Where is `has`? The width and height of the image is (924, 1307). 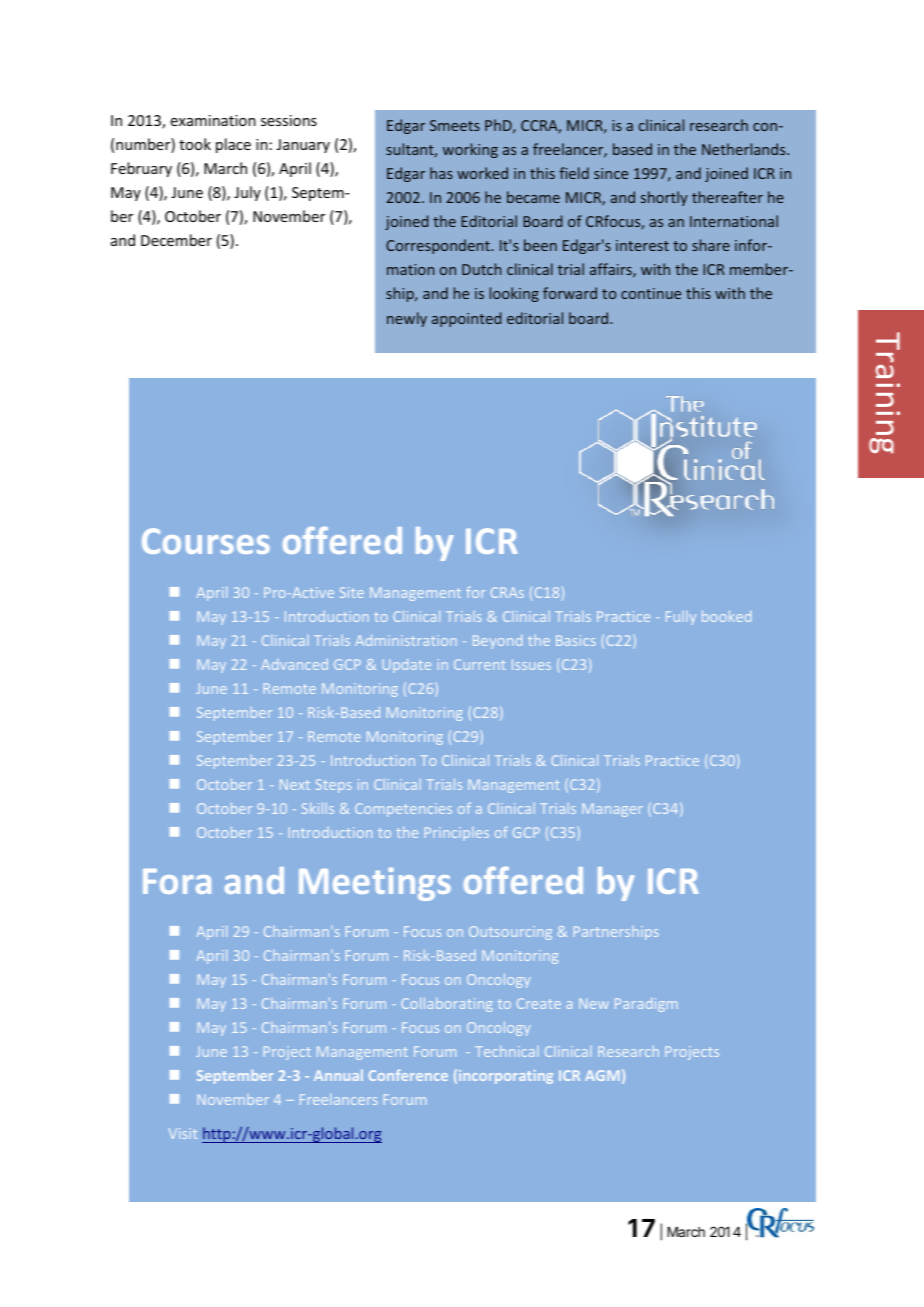 has is located at coordinates (441, 173).
